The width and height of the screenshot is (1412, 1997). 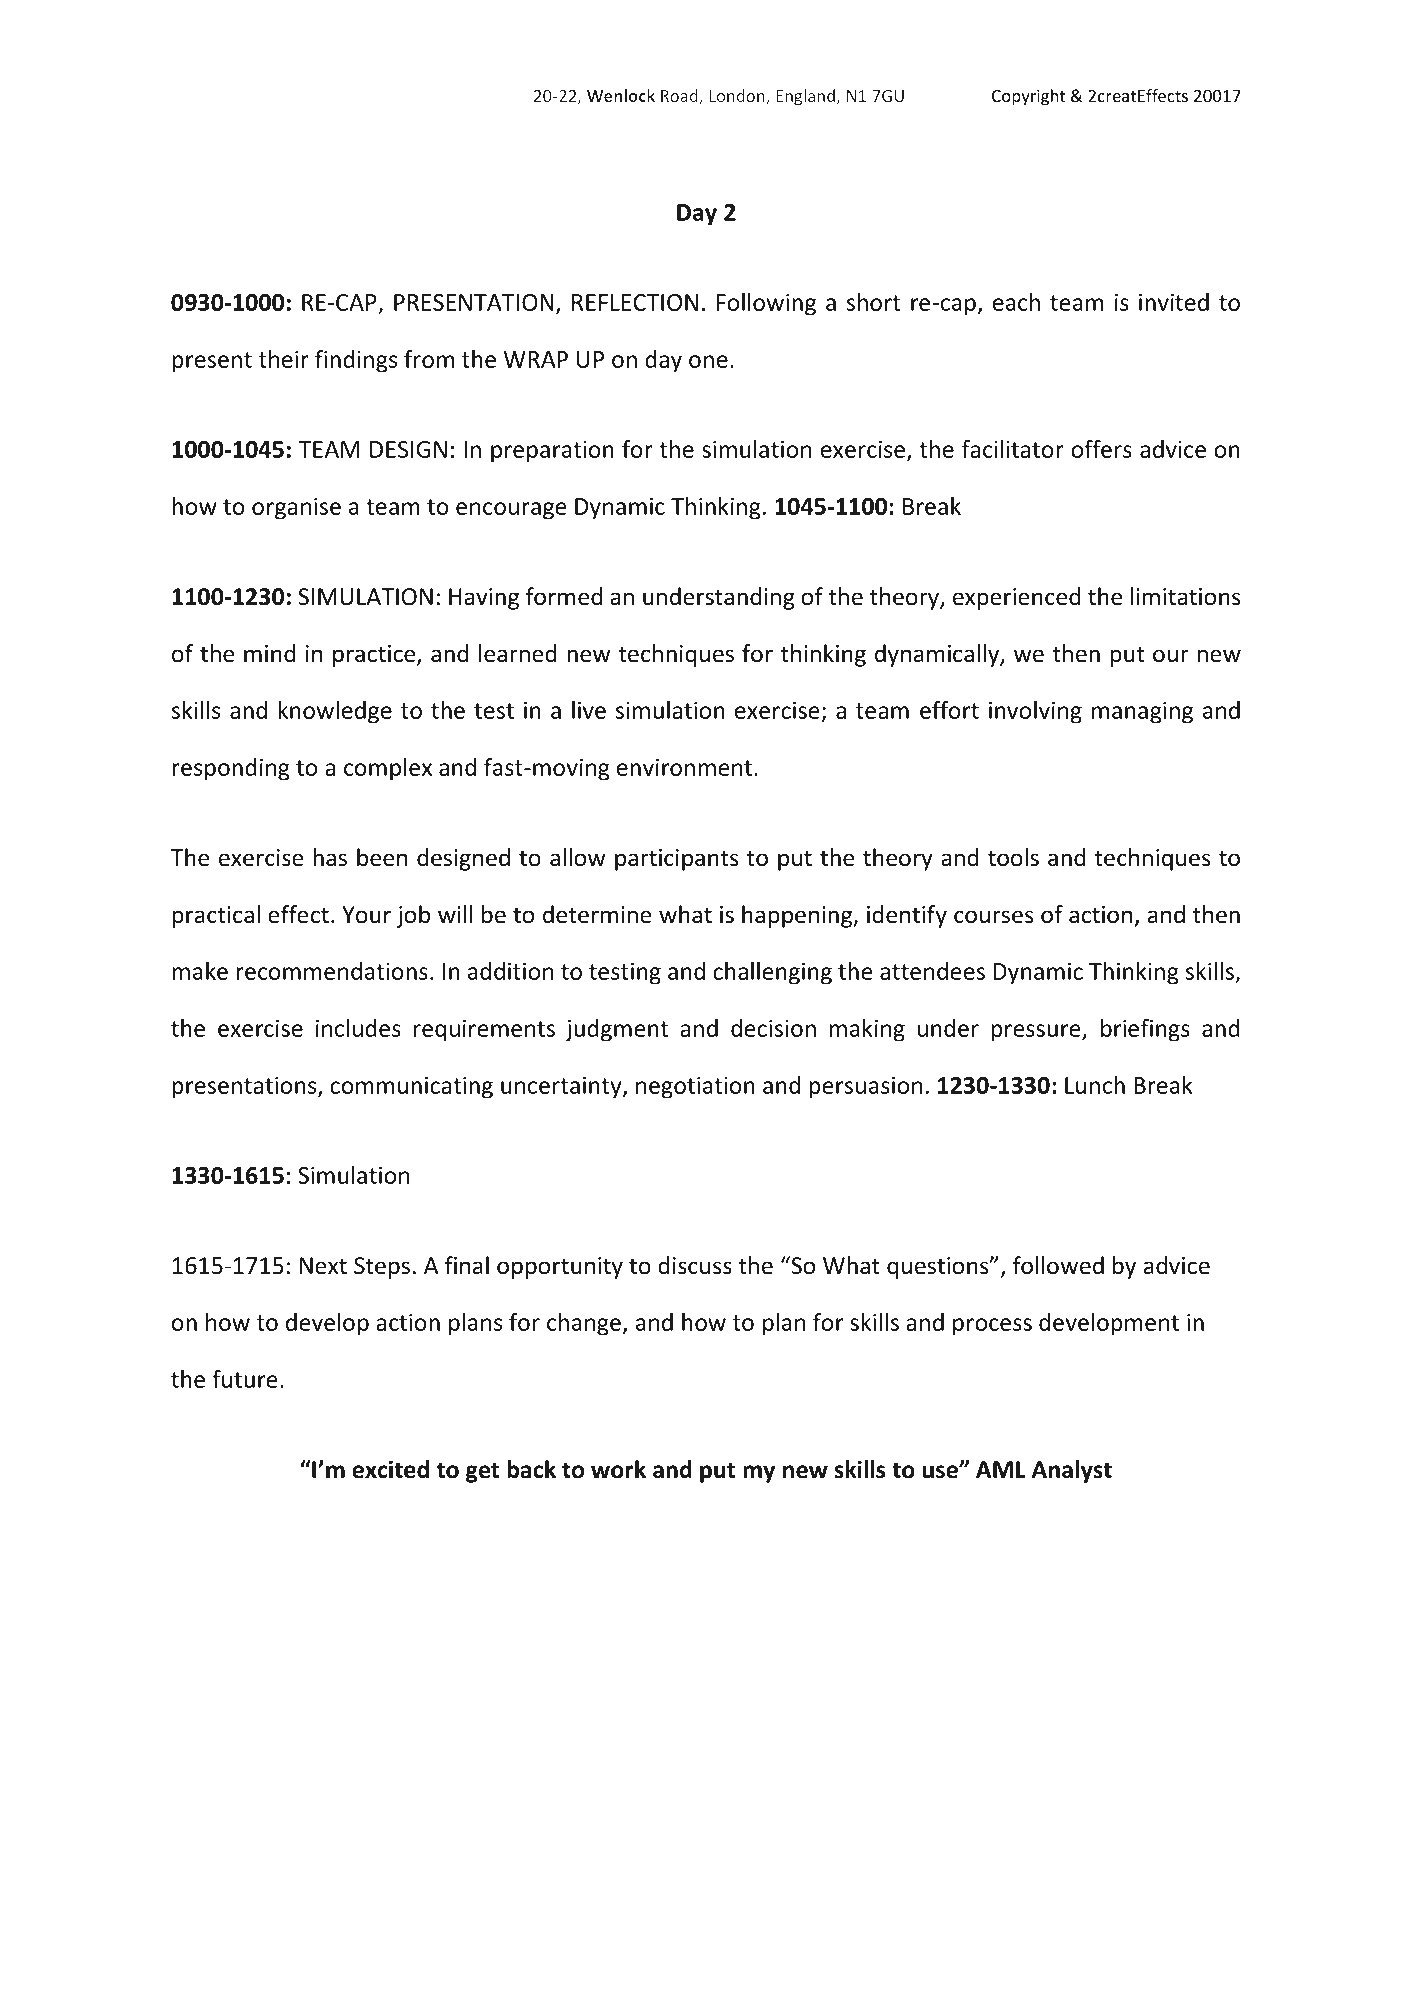 What do you see at coordinates (284, 359) in the screenshot?
I see `their` at bounding box center [284, 359].
